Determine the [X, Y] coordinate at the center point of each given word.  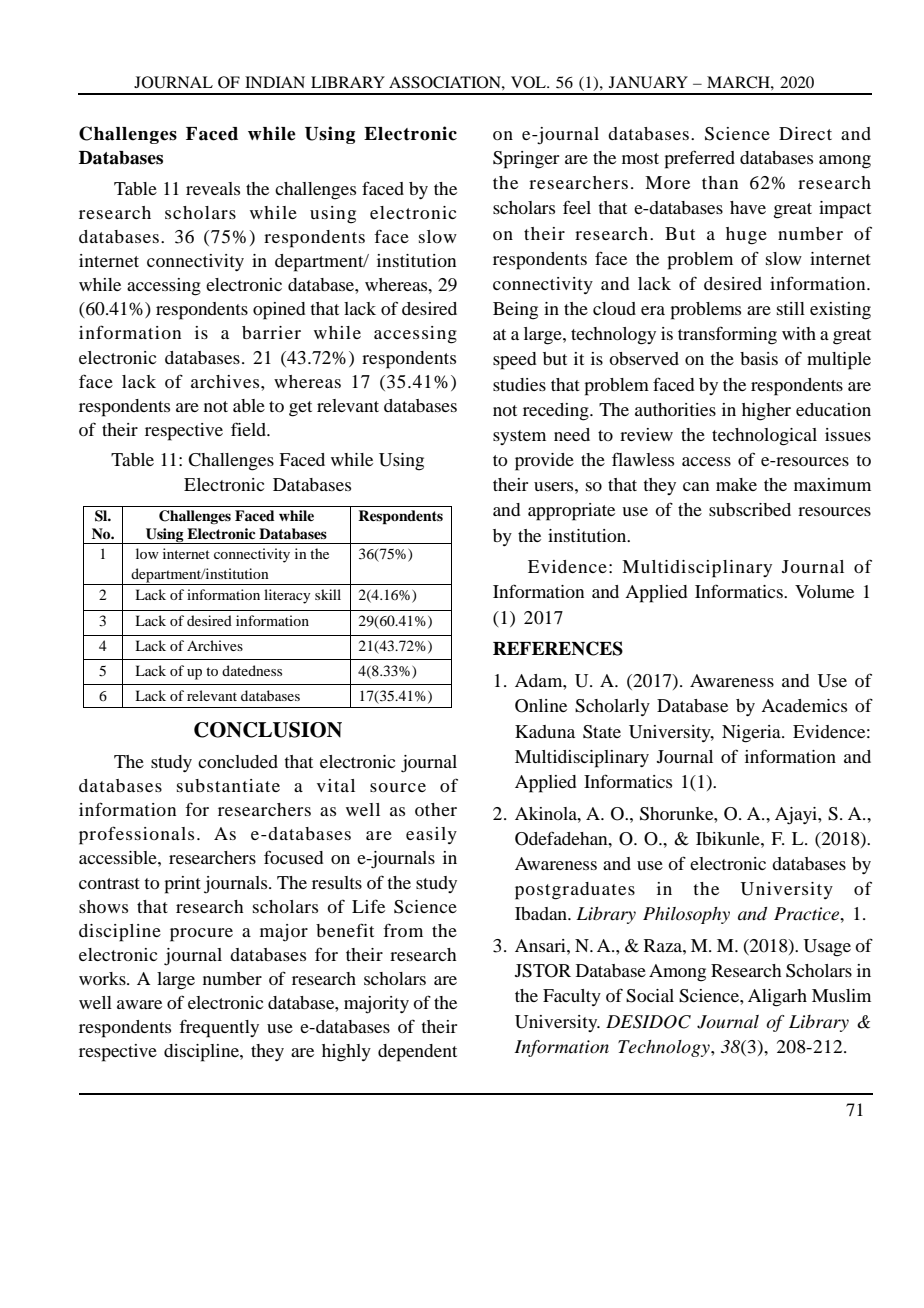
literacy [287, 596]
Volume [824, 591]
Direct [805, 133]
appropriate [571, 512]
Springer [526, 160]
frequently [219, 1028]
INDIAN [275, 82]
